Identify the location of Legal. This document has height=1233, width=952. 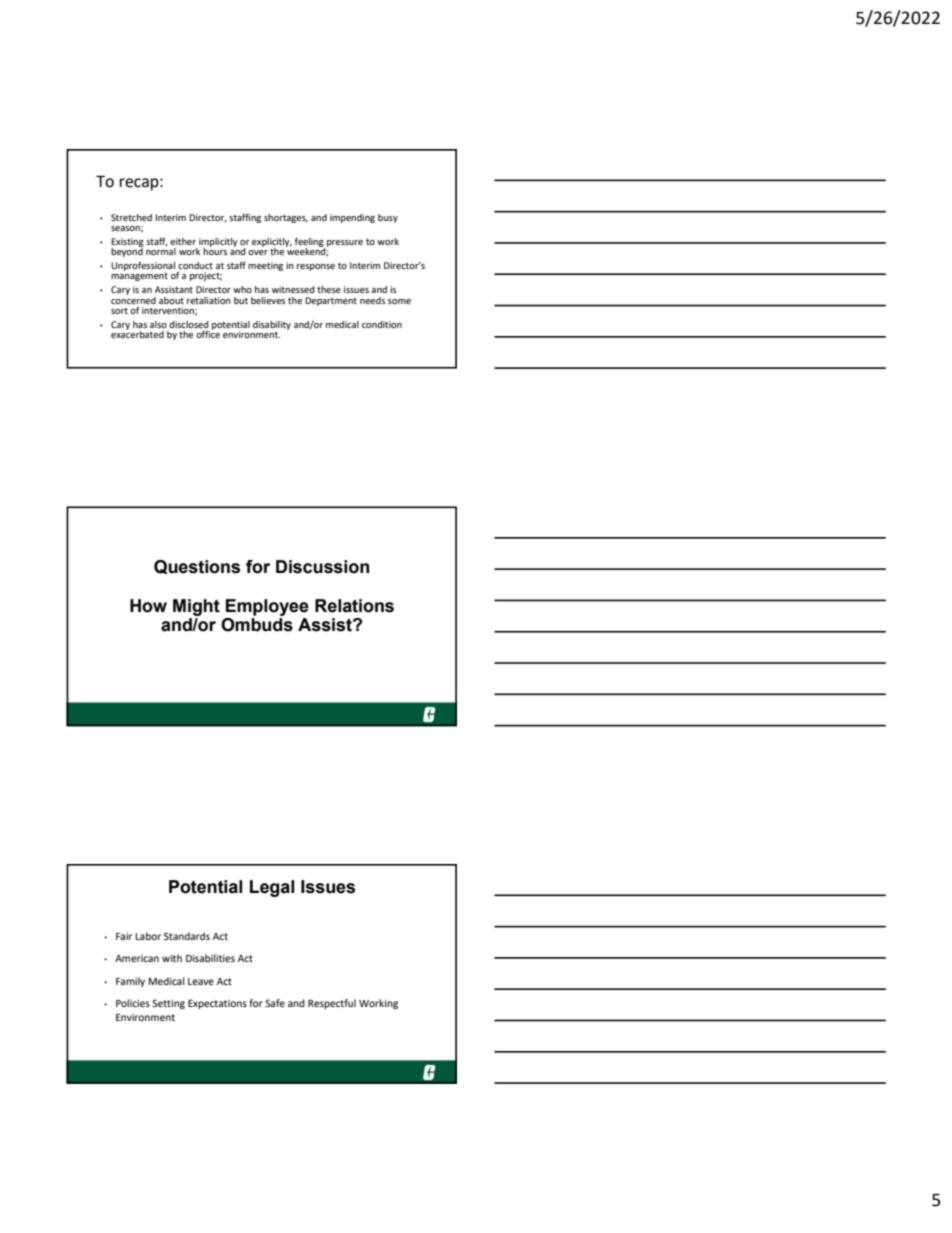
(272, 888).
